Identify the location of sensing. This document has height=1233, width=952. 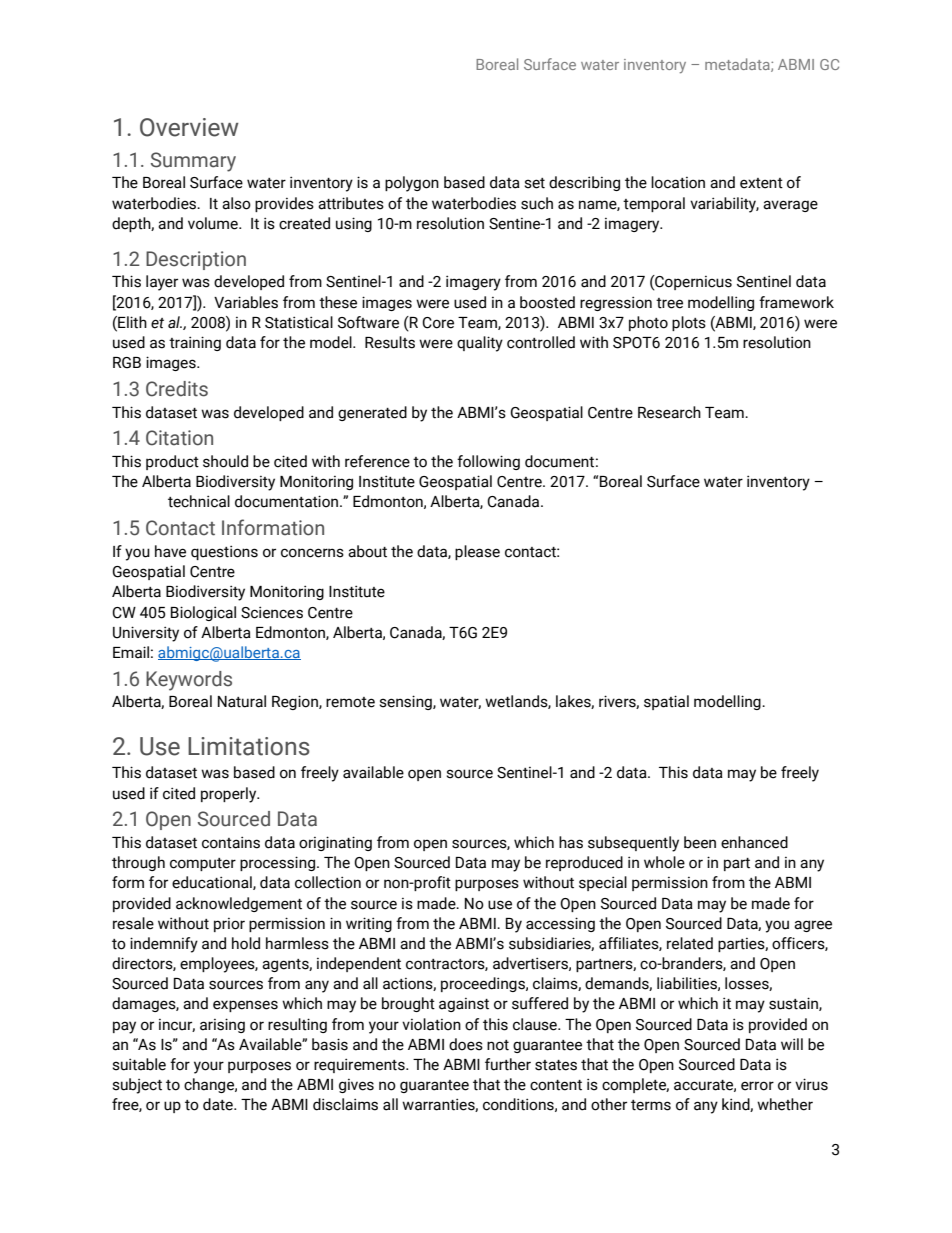
(406, 702).
